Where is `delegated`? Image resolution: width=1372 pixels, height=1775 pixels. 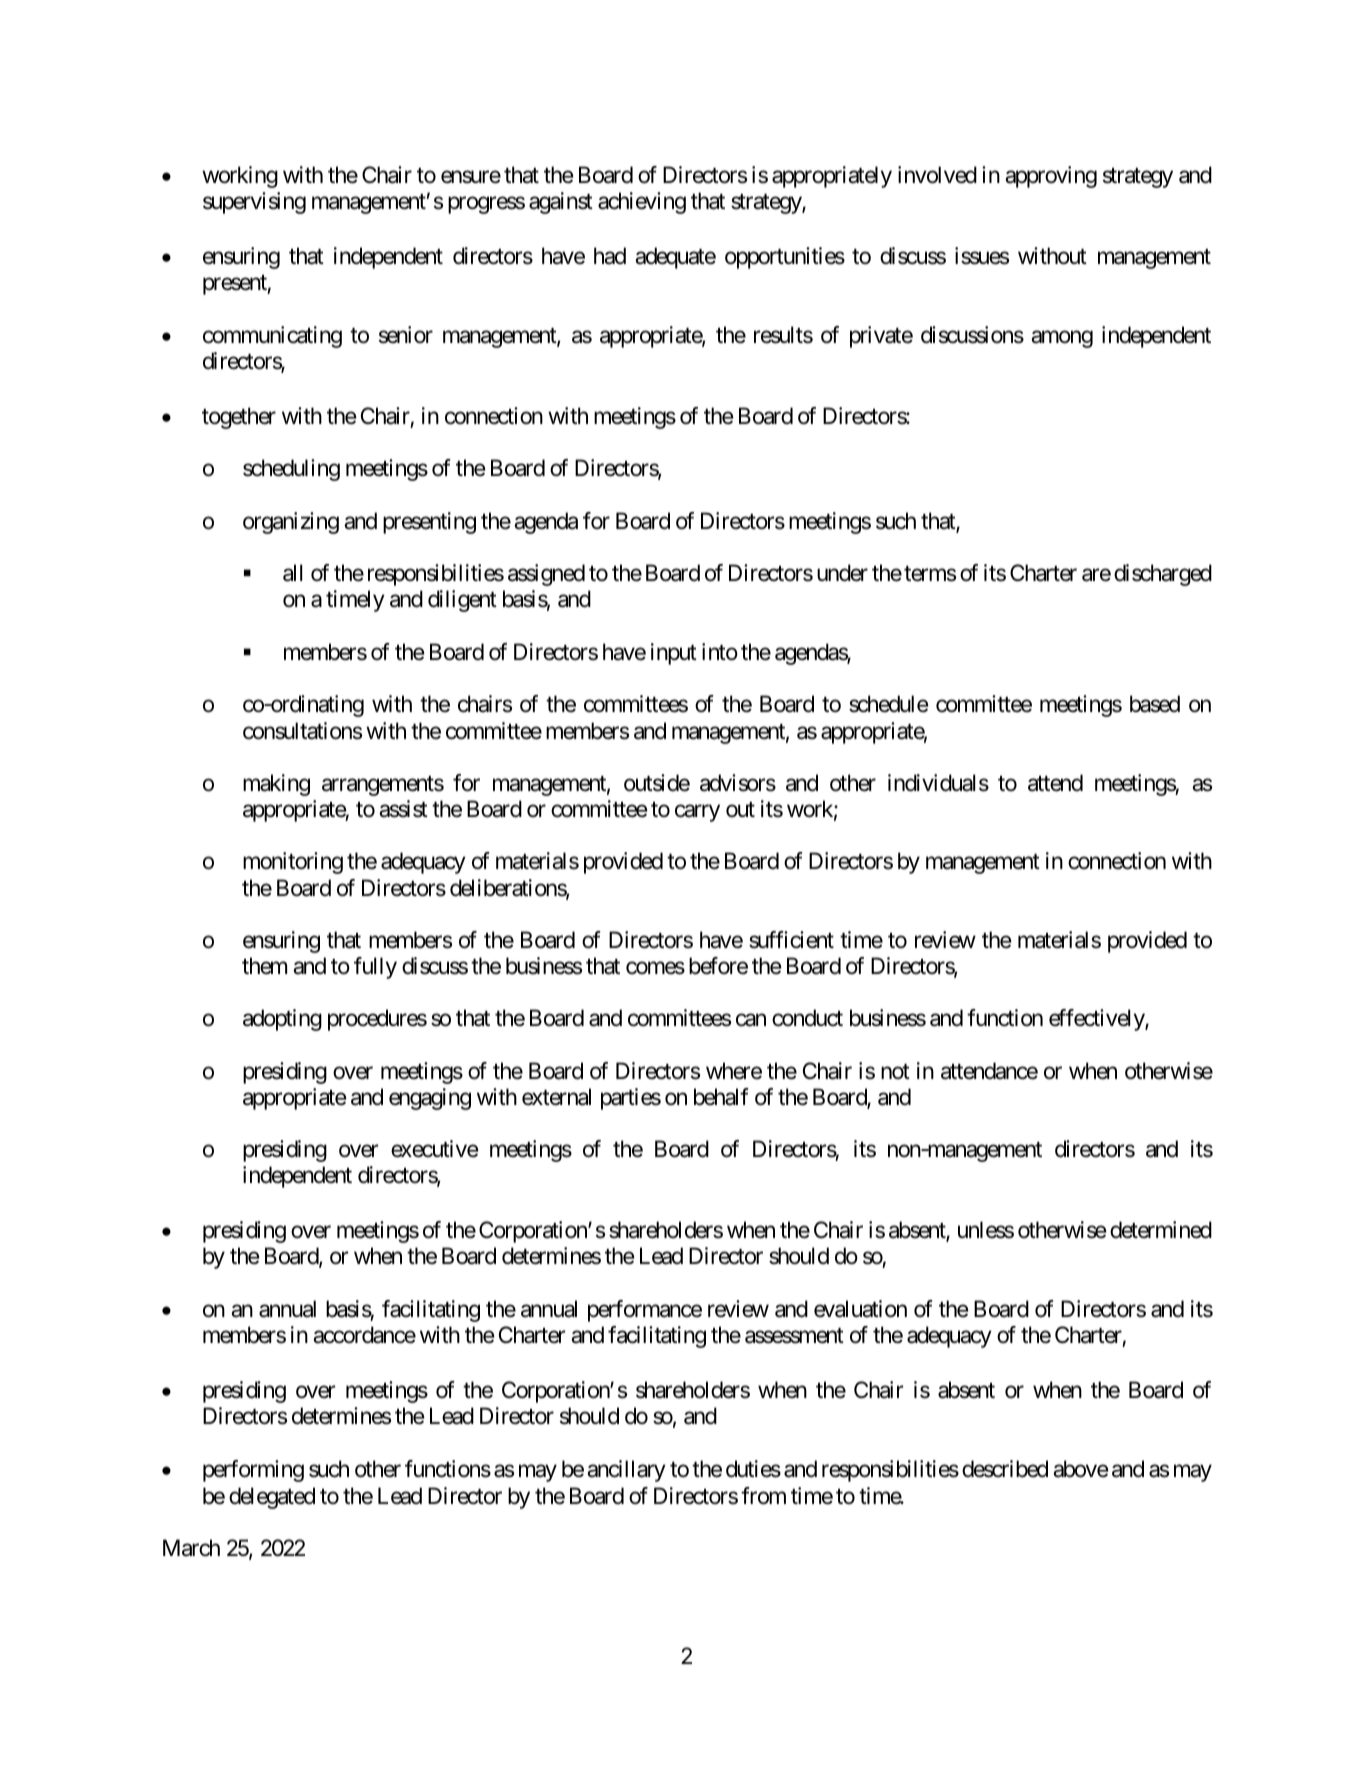 delegated is located at coordinates (272, 1498).
